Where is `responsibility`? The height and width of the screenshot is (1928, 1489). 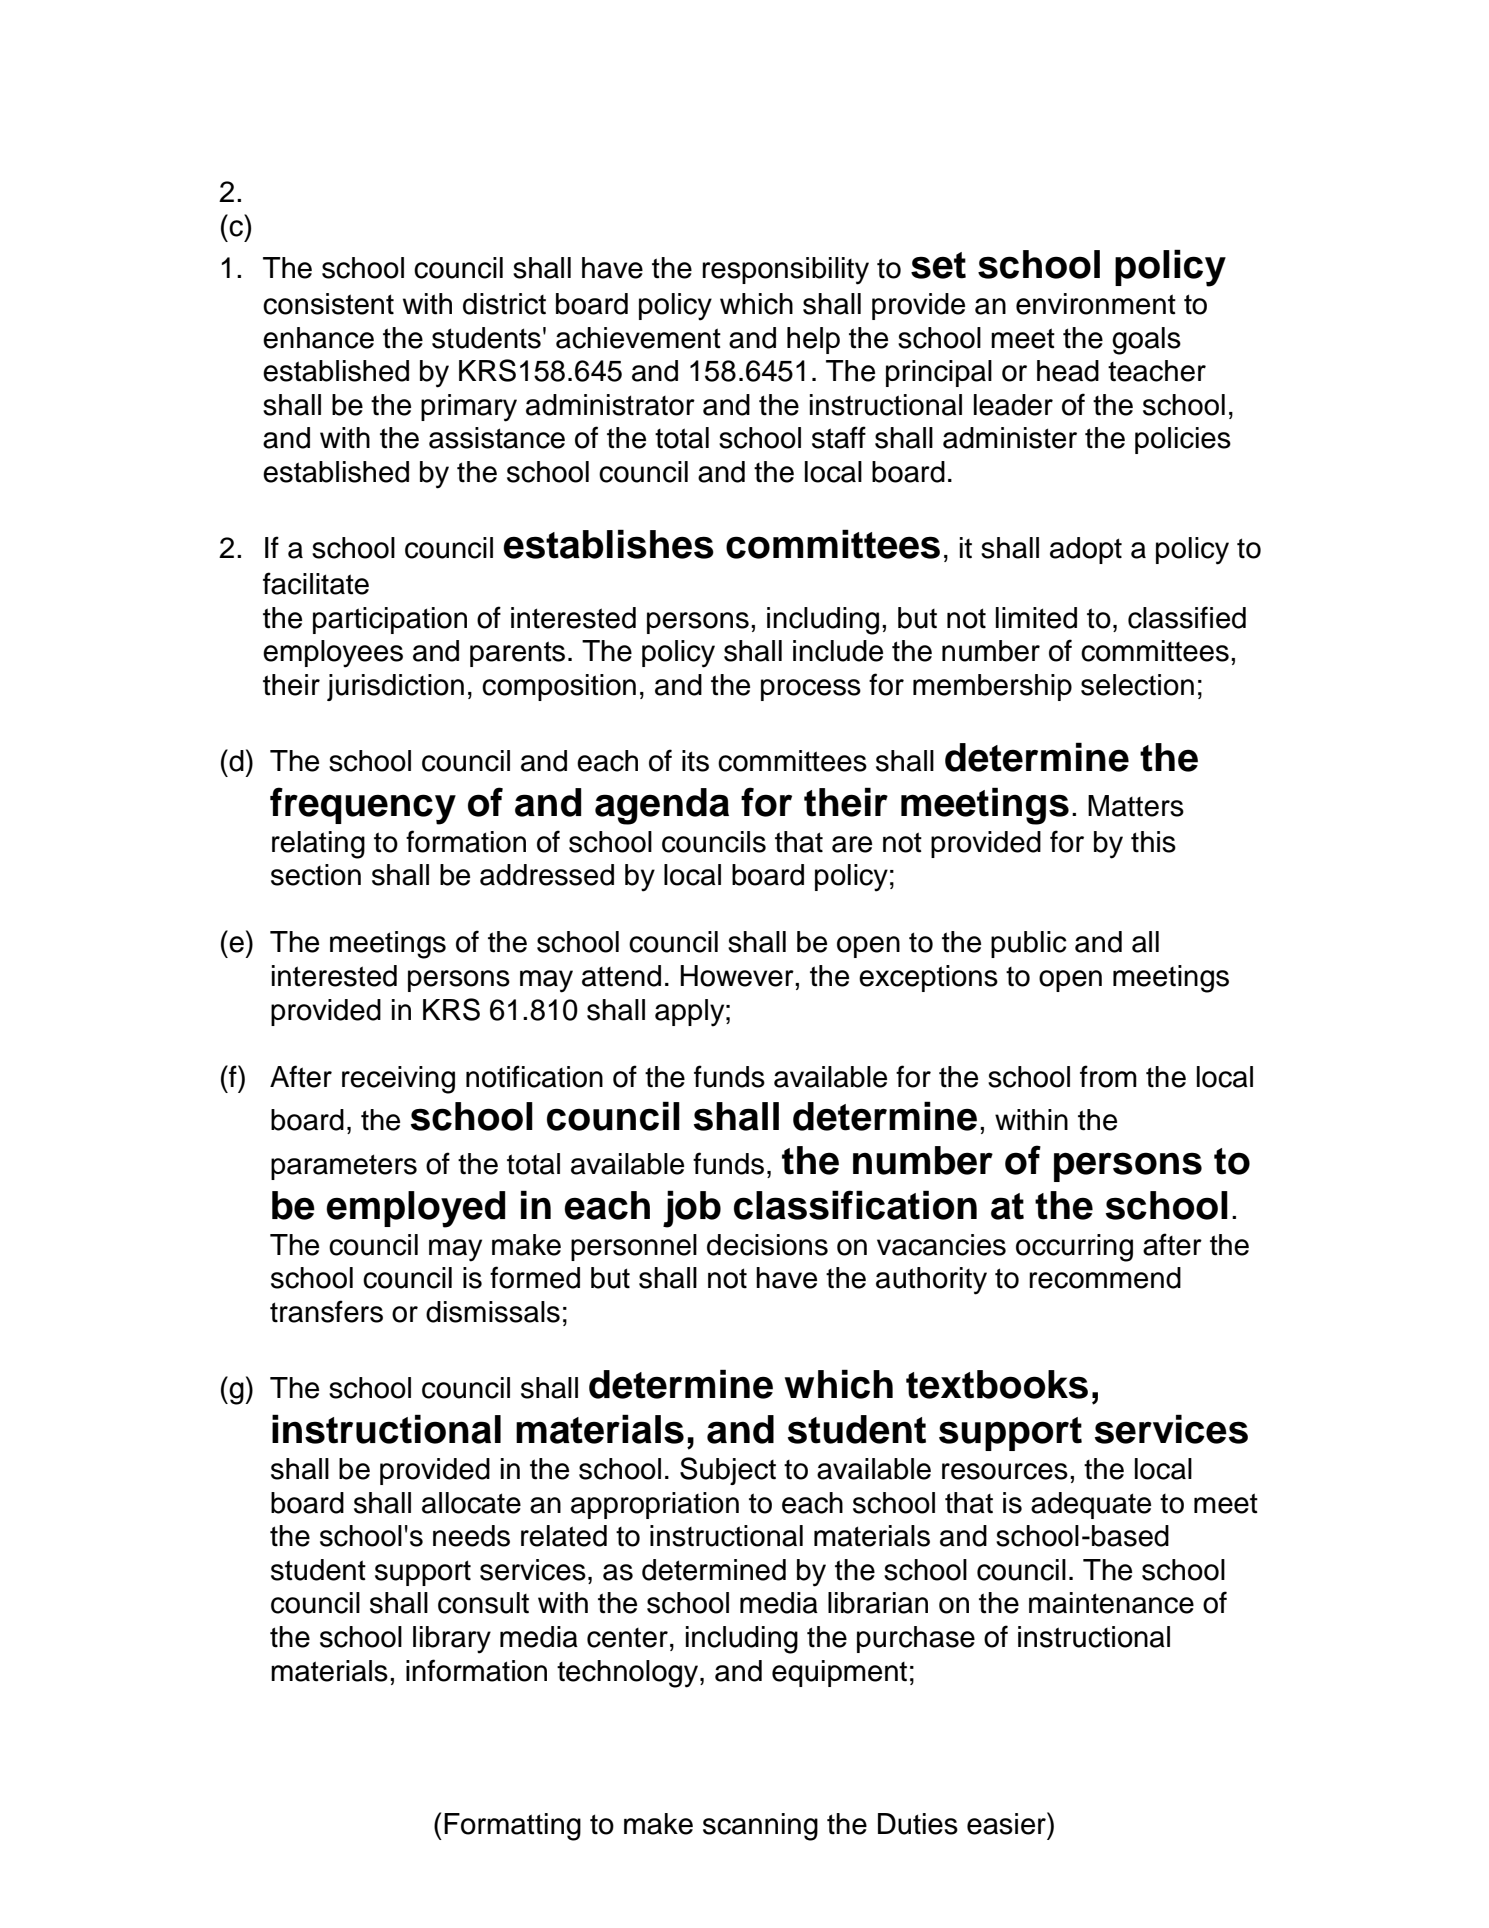
responsibility is located at coordinates (785, 271).
